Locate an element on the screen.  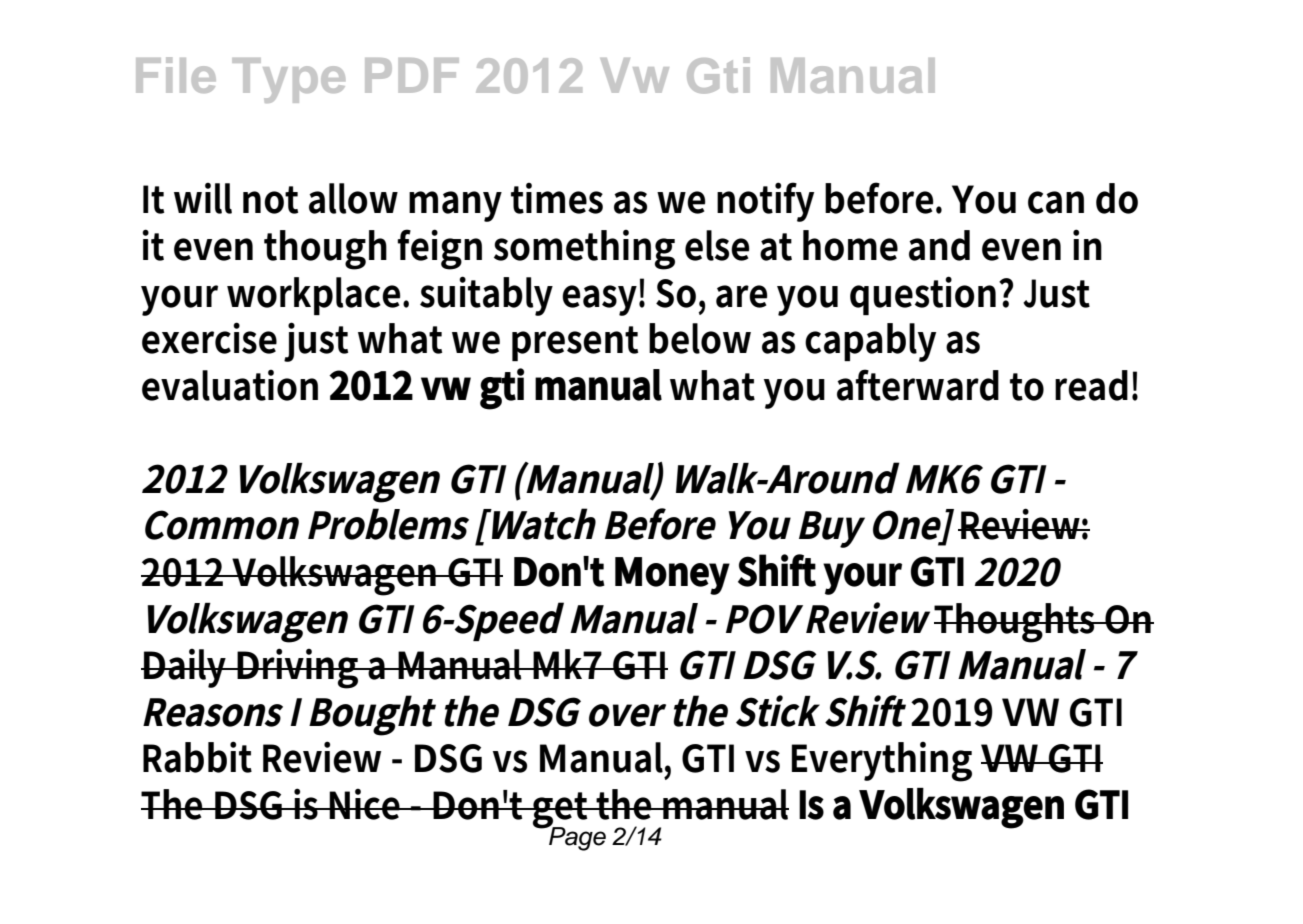
Buy is located at coordinates (831, 529).
